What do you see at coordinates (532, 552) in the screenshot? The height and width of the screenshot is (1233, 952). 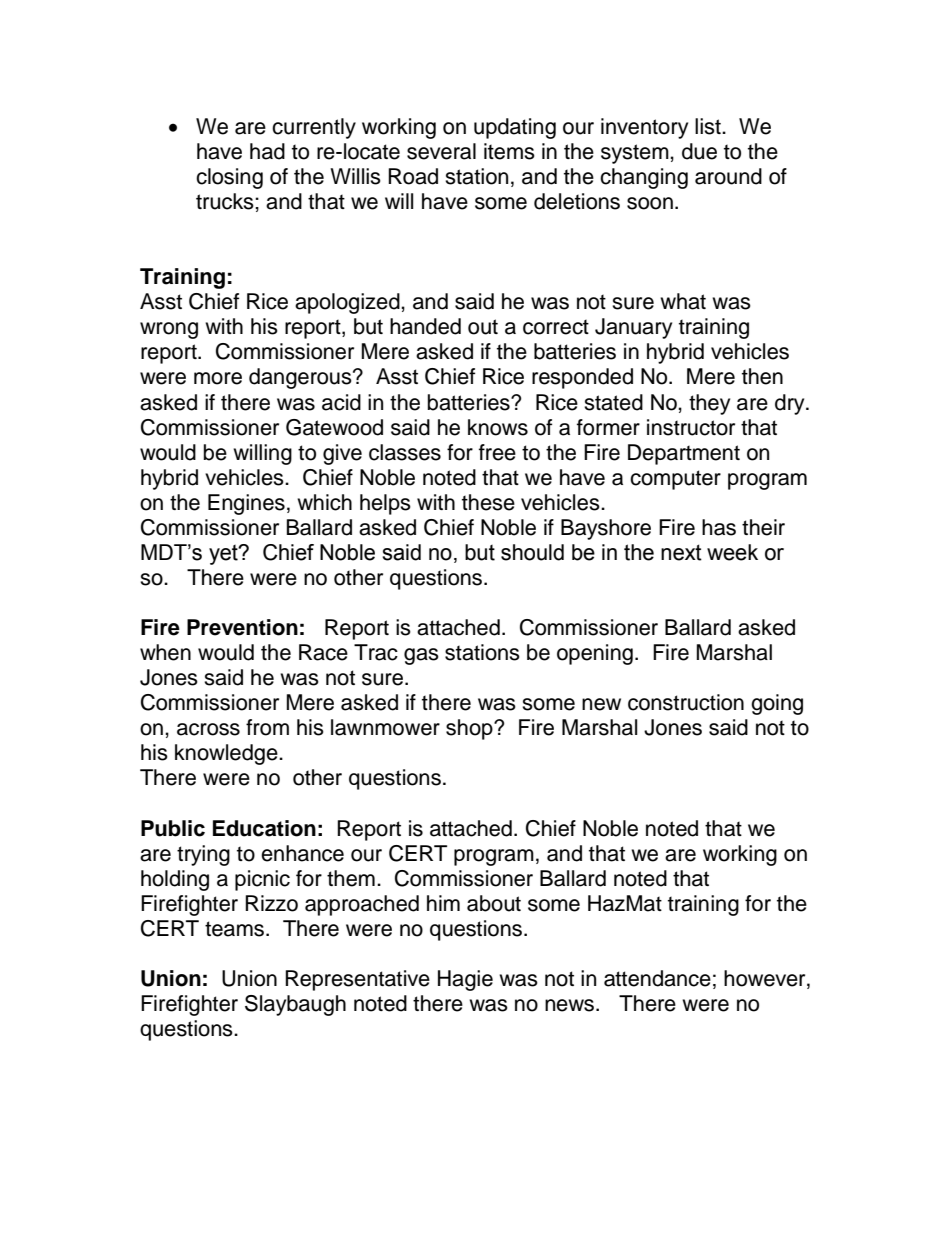 I see `should` at bounding box center [532, 552].
